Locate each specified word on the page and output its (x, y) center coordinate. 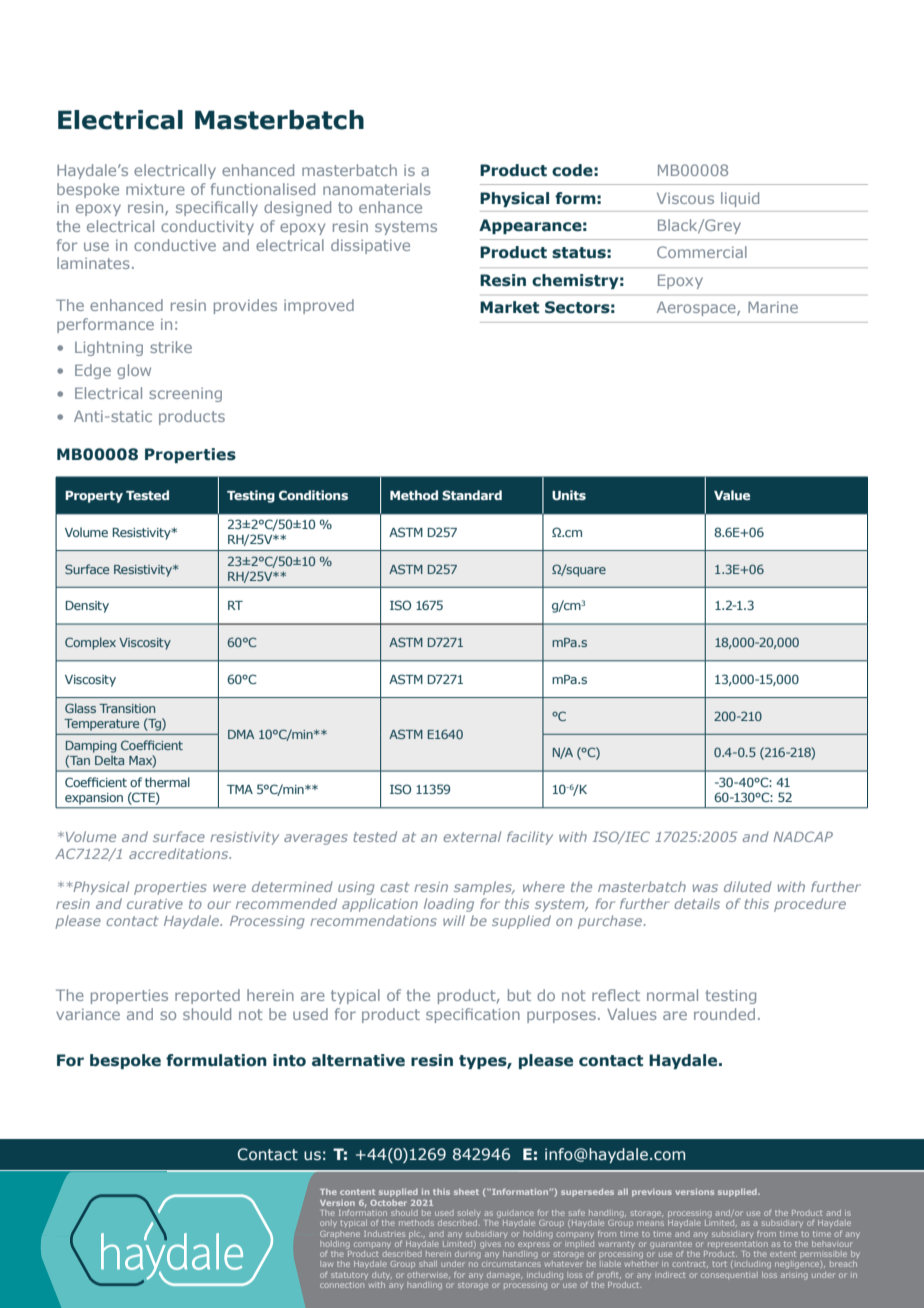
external (472, 836)
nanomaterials (377, 189)
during (469, 1253)
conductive (175, 245)
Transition (127, 708)
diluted (748, 886)
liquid (740, 199)
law (326, 1264)
